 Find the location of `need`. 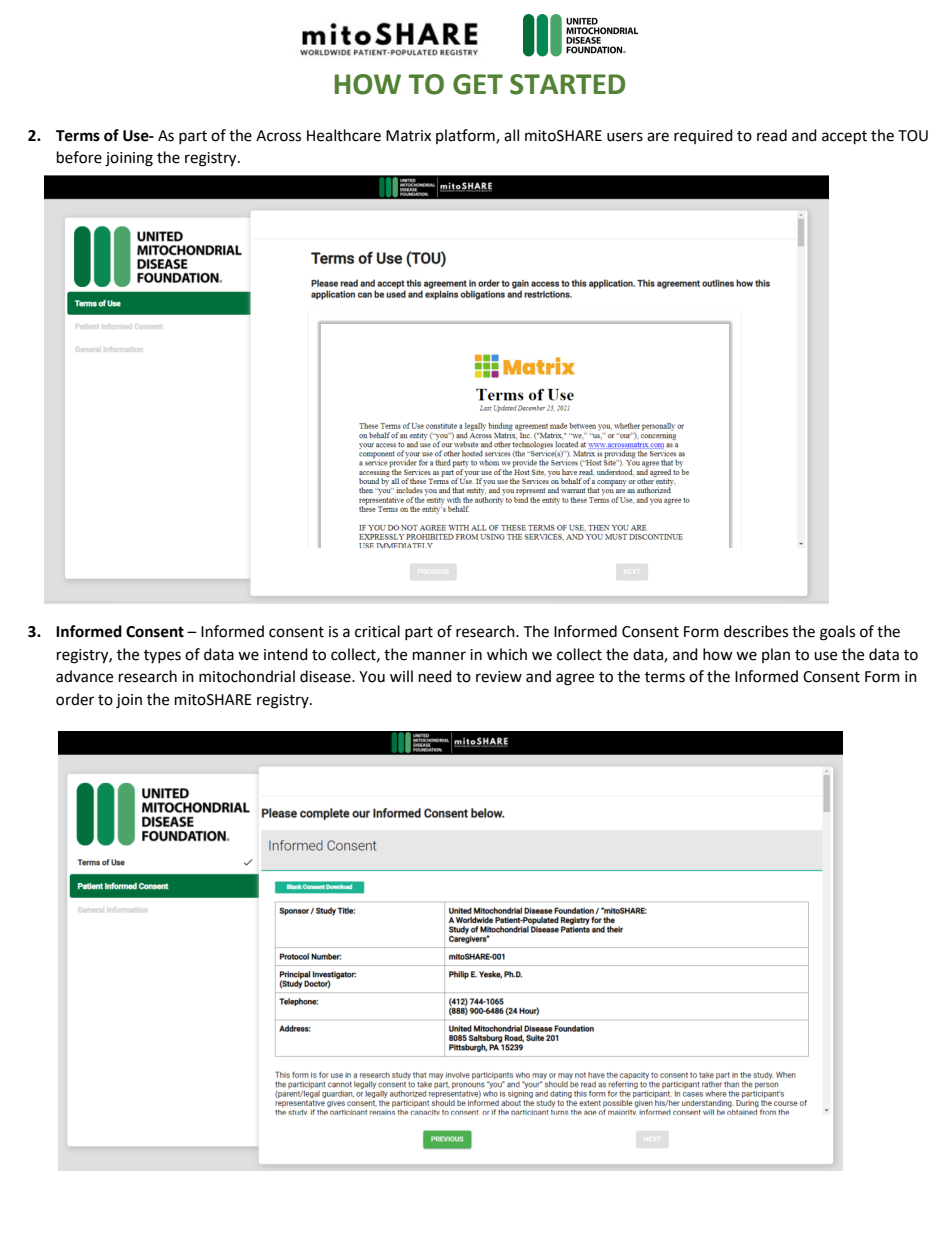

need is located at coordinates (435, 676).
